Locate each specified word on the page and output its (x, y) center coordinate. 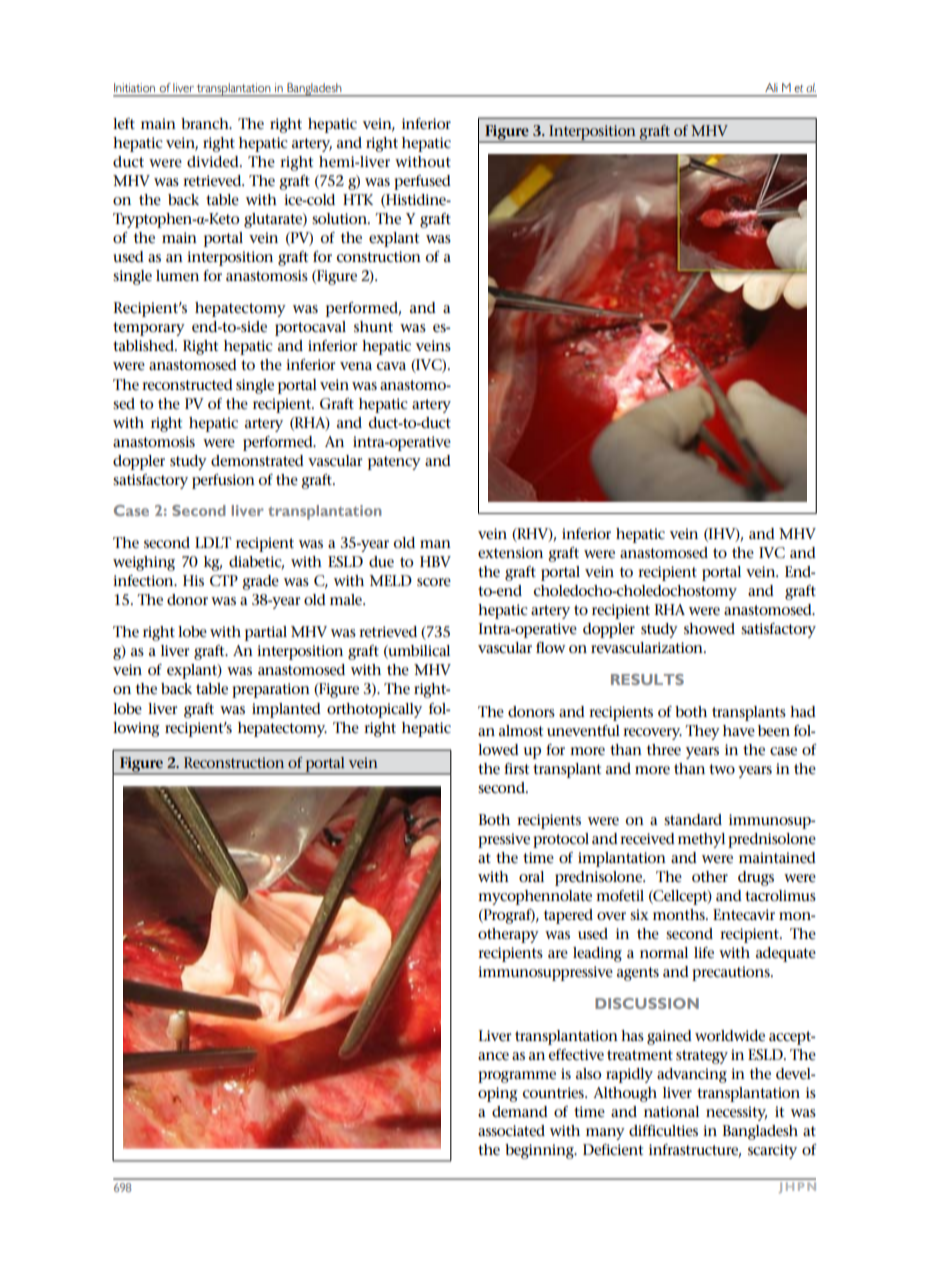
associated (511, 1131)
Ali (771, 87)
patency (394, 463)
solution (340, 218)
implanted (286, 710)
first (516, 768)
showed (709, 629)
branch (206, 124)
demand (520, 1111)
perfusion (223, 481)
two (722, 769)
